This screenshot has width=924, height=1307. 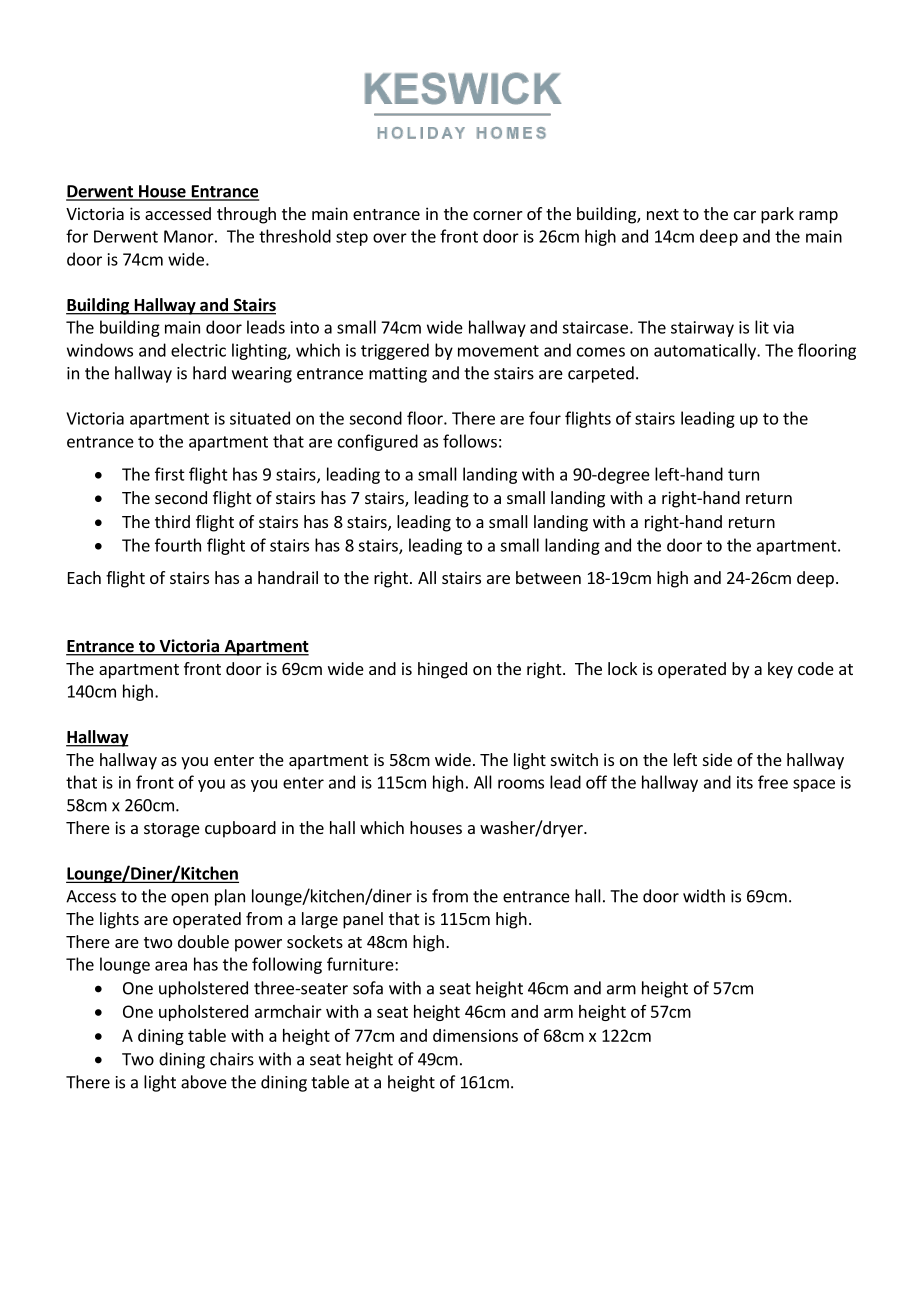 I want to click on over, so click(x=390, y=238).
